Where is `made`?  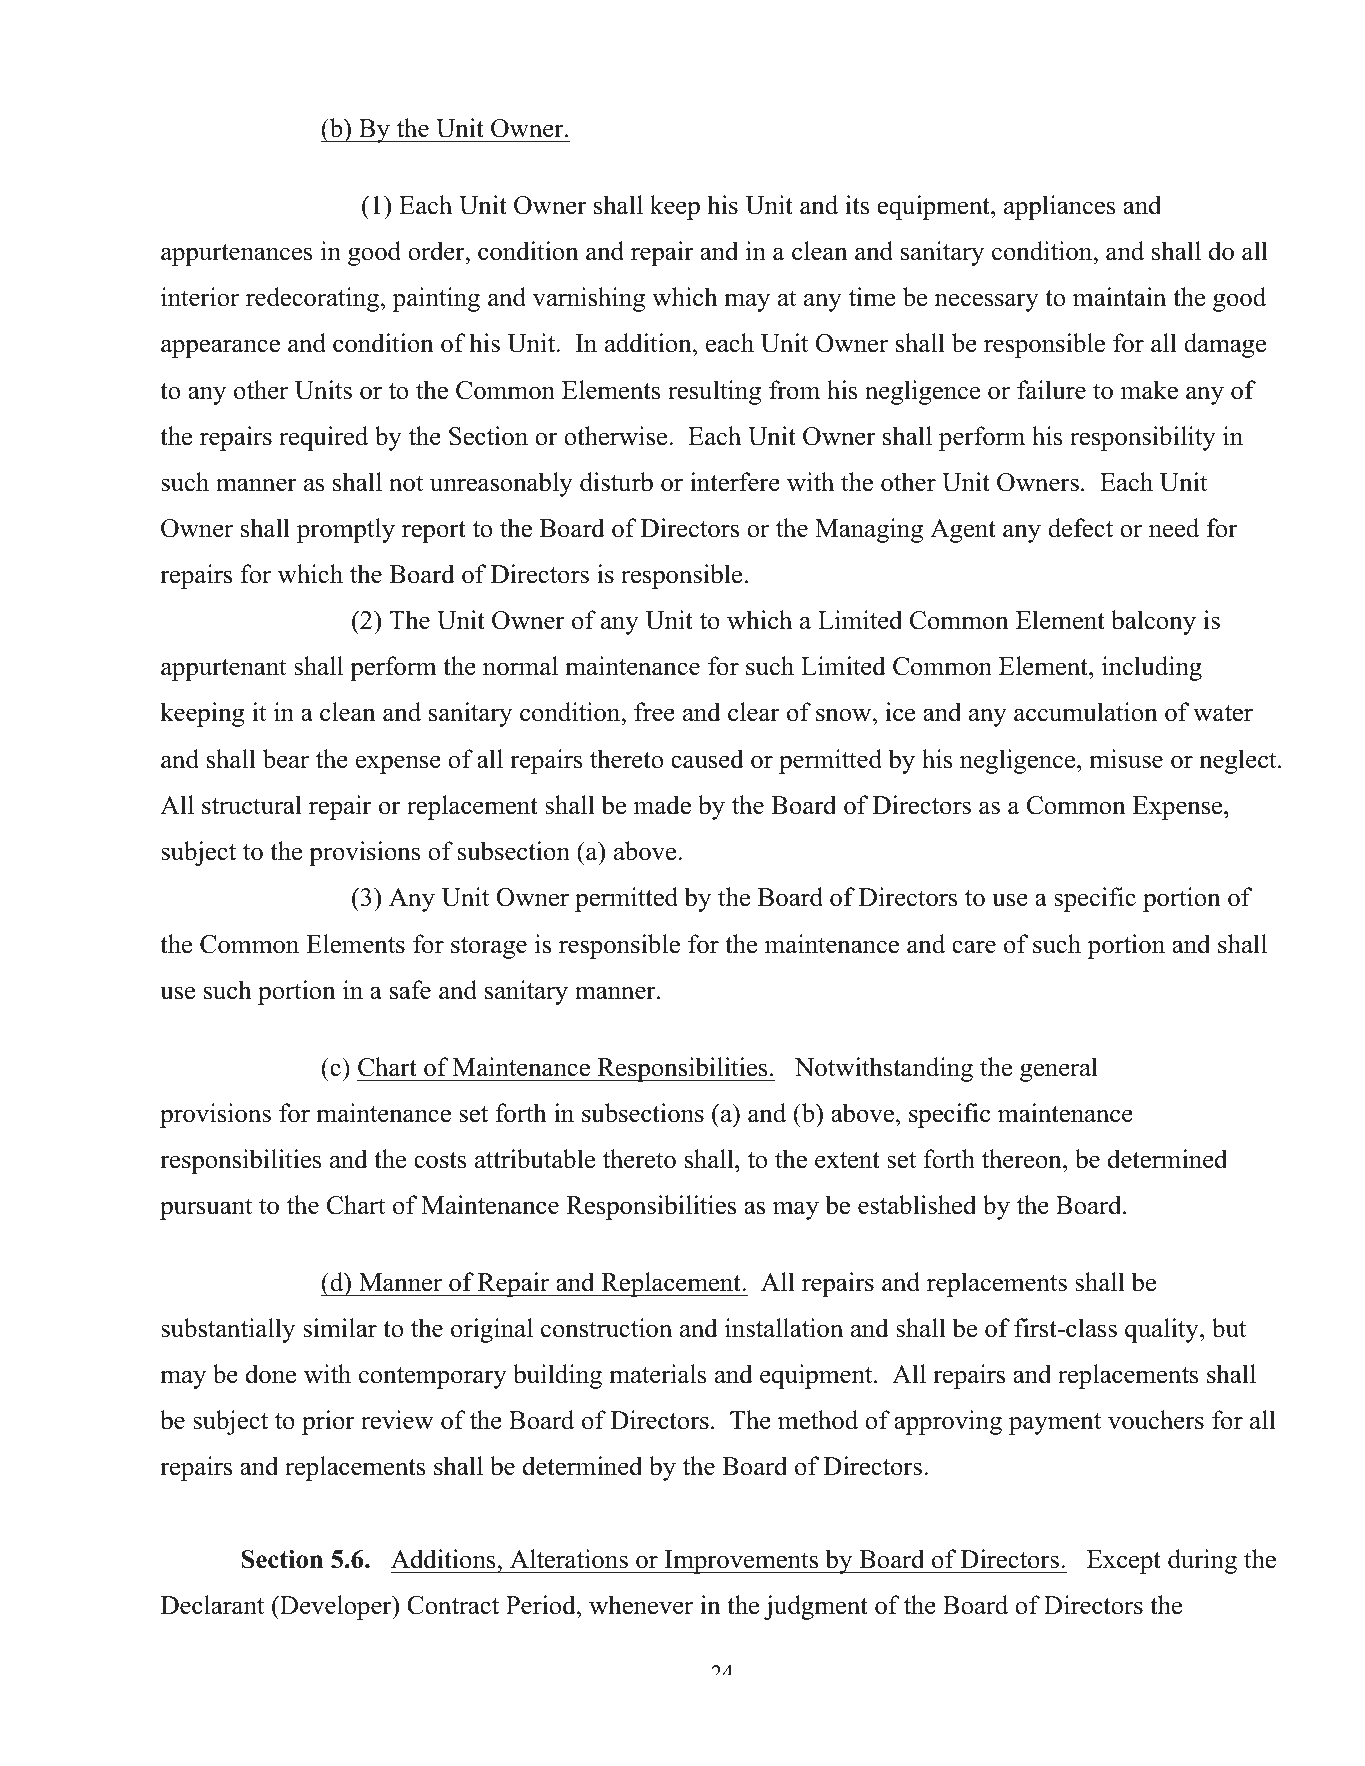 made is located at coordinates (662, 805).
